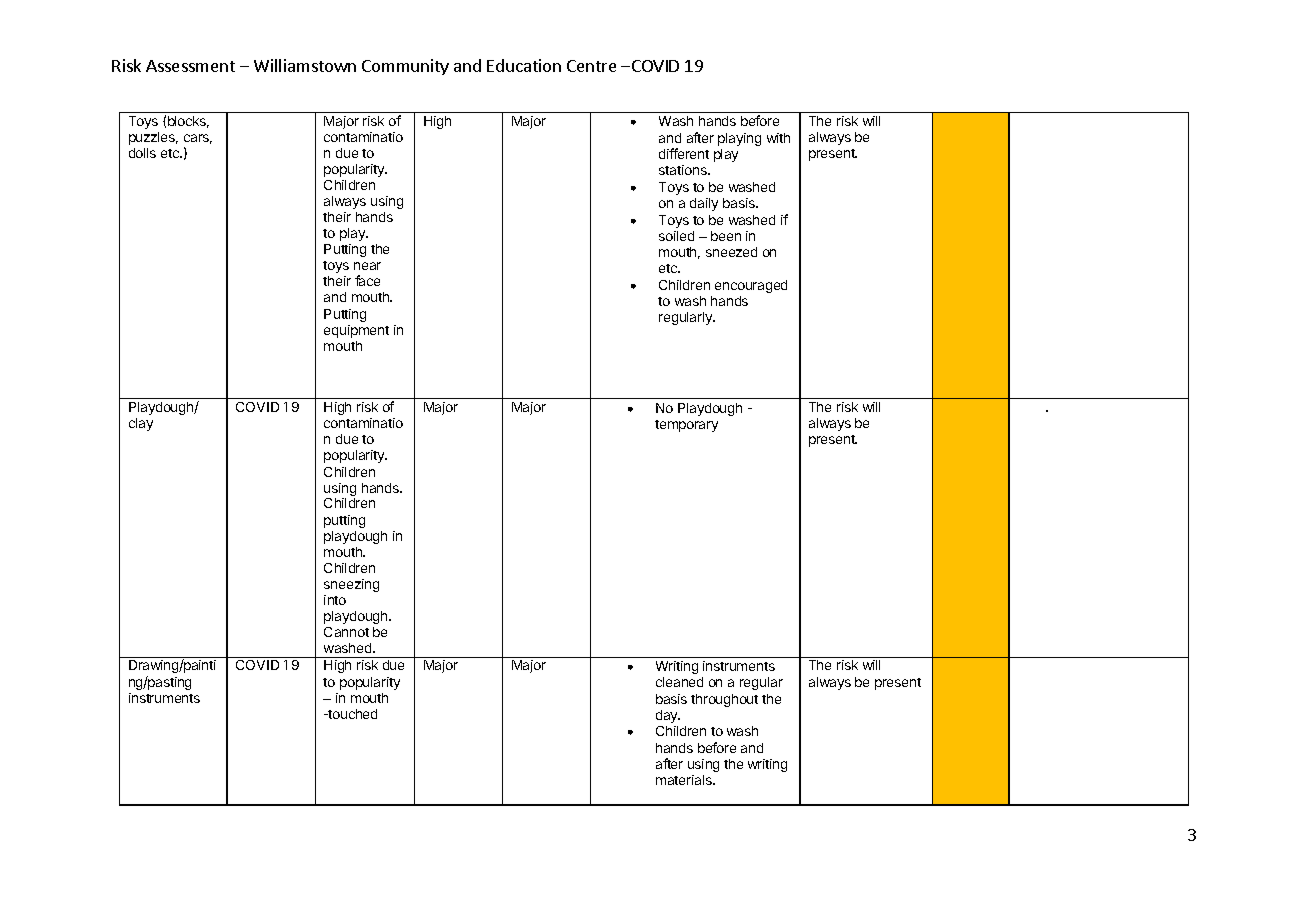 The width and height of the page is (1308, 924). What do you see at coordinates (405, 67) in the page?
I see `Community` at bounding box center [405, 67].
